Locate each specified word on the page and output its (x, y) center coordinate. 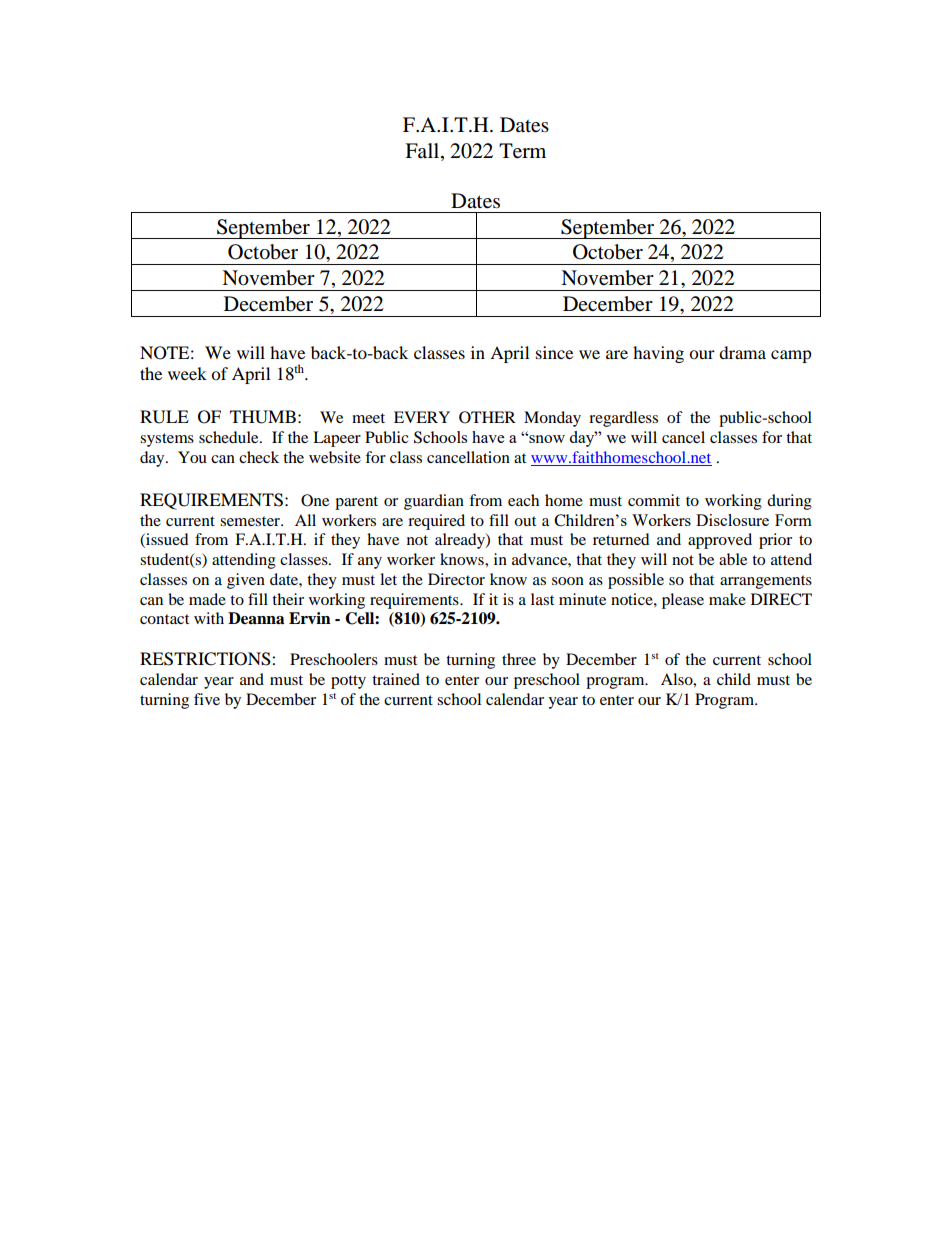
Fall (423, 150)
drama (742, 352)
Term (522, 151)
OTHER (487, 417)
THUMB (263, 417)
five (207, 699)
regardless (623, 419)
